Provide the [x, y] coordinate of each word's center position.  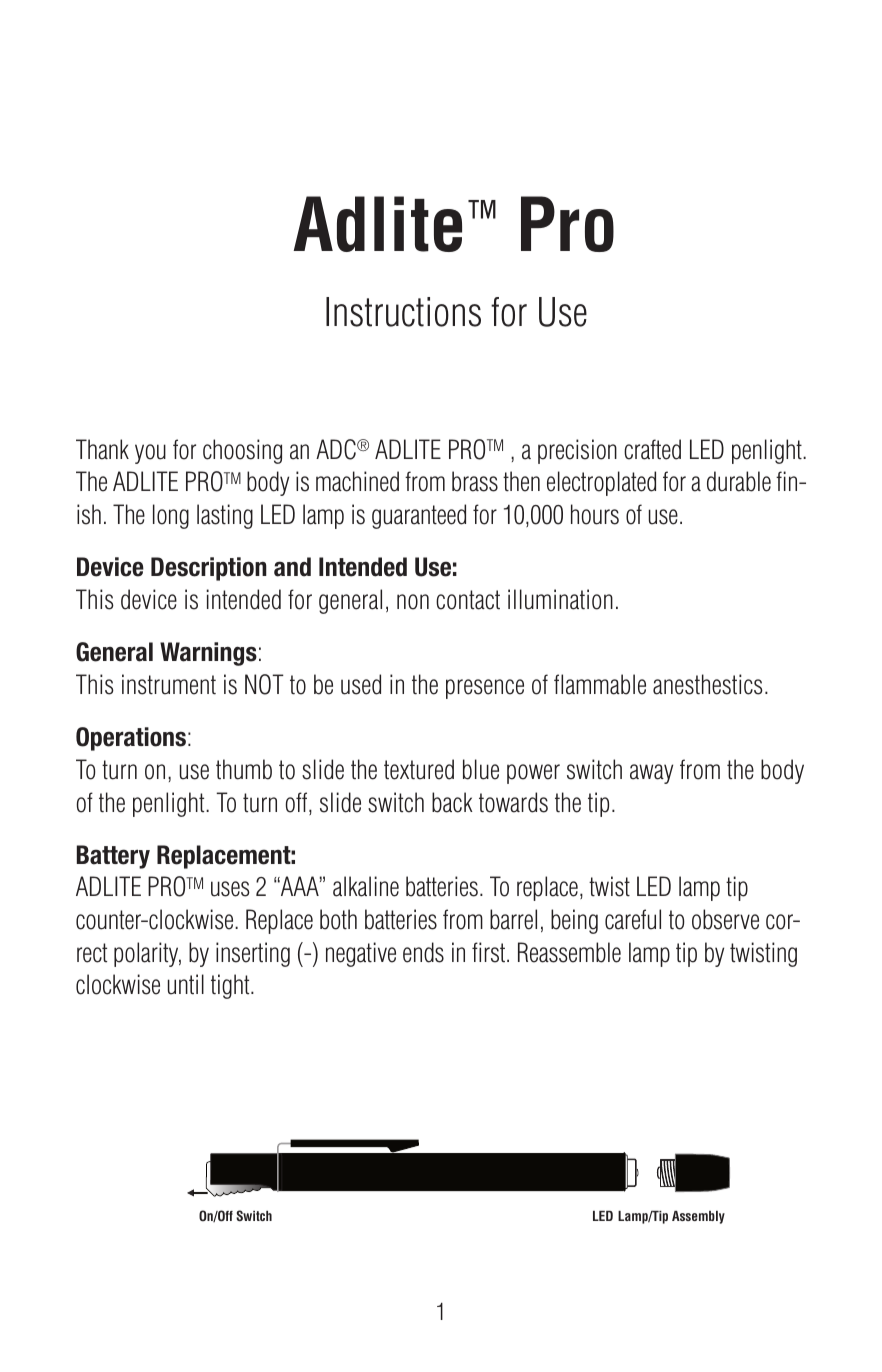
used [361, 684]
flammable [600, 684]
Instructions [403, 312]
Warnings [208, 654]
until [186, 984]
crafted [652, 449]
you [150, 454]
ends [423, 952]
